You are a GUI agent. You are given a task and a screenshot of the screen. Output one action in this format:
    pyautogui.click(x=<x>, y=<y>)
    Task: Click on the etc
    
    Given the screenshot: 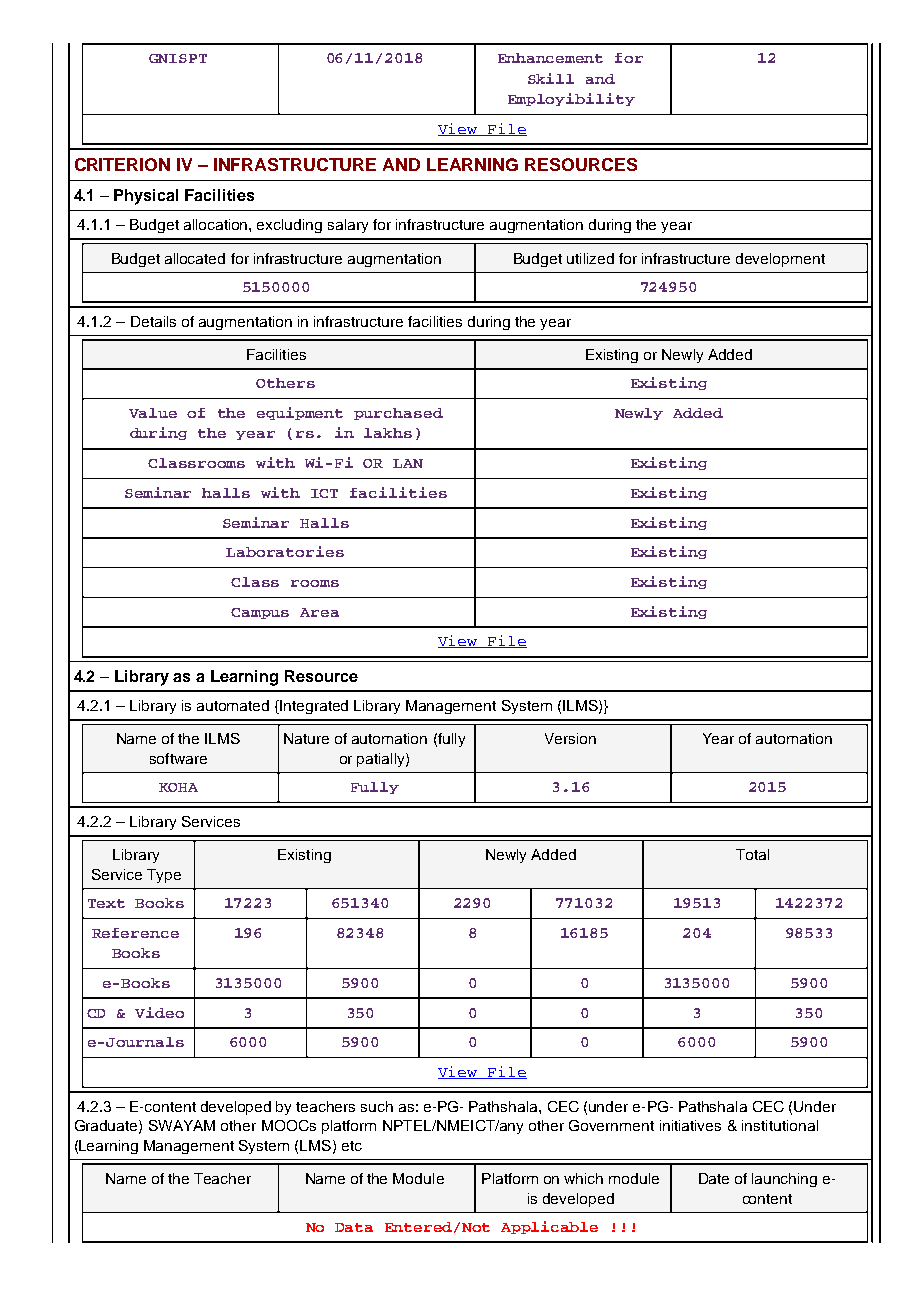 What is the action you would take?
    pyautogui.click(x=352, y=1146)
